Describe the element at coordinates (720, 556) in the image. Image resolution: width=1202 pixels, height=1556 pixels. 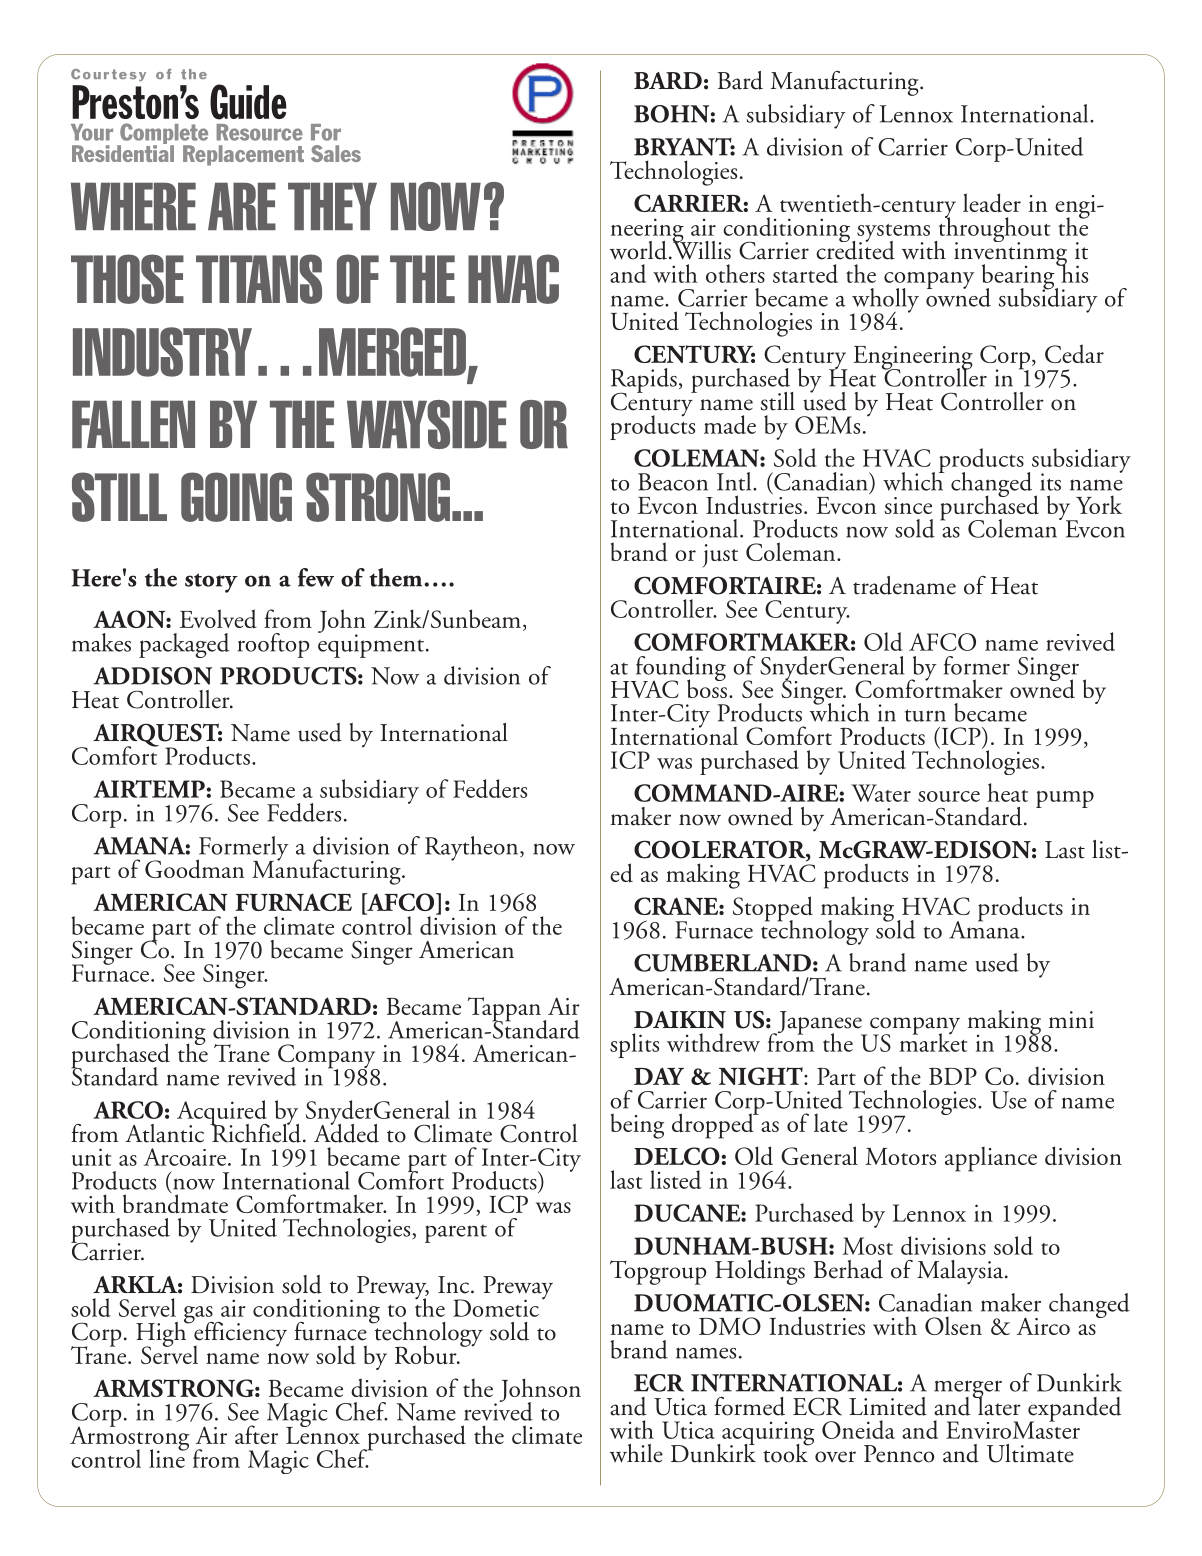
I see `just` at that location.
